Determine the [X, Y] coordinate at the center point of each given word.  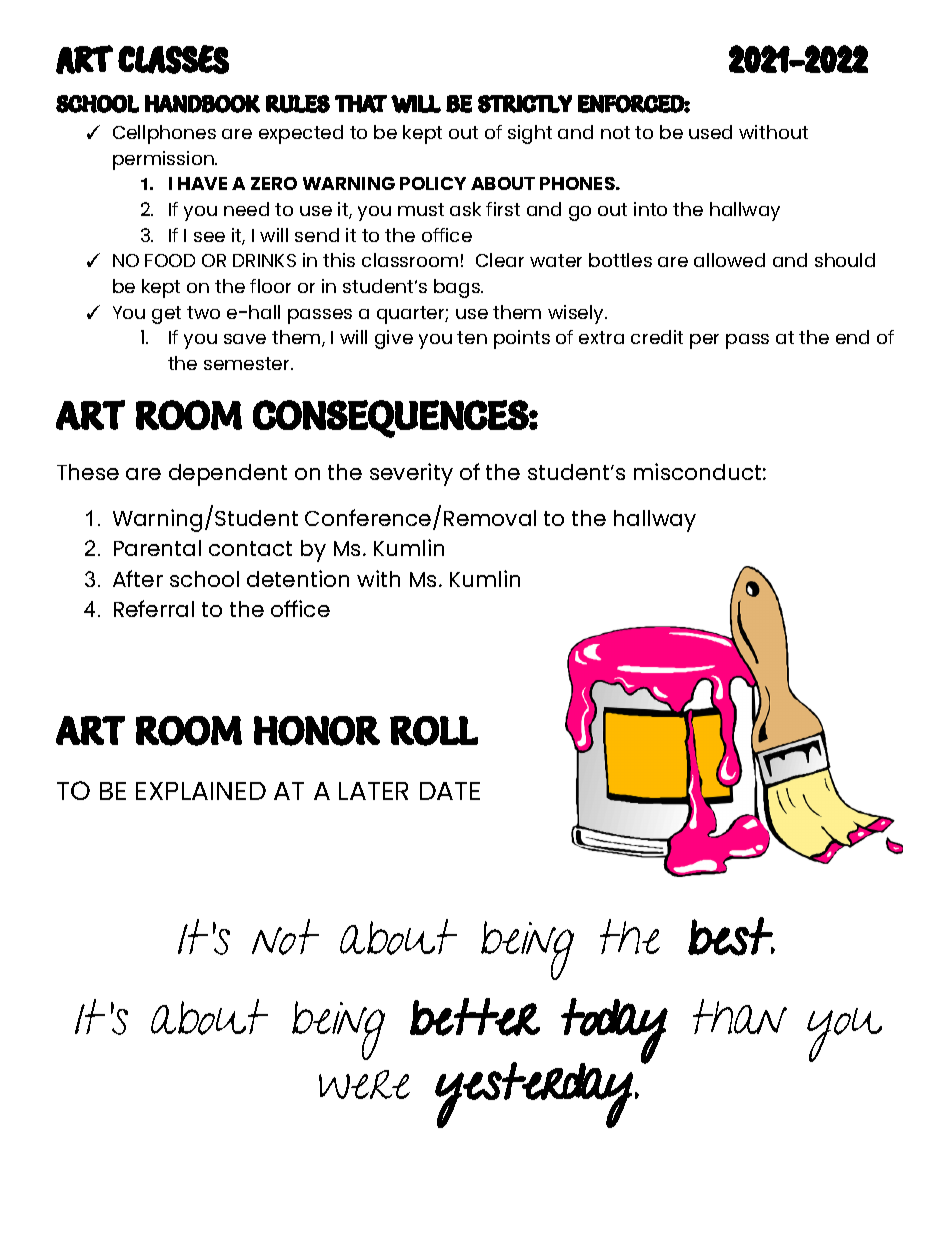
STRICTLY [525, 104]
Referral [154, 608]
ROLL [434, 731]
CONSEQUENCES [391, 419]
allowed [729, 260]
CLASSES [173, 59]
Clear [500, 260]
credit [657, 337]
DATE [450, 791]
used [710, 132]
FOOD [170, 260]
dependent [228, 475]
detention [298, 578]
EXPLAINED [201, 791]
